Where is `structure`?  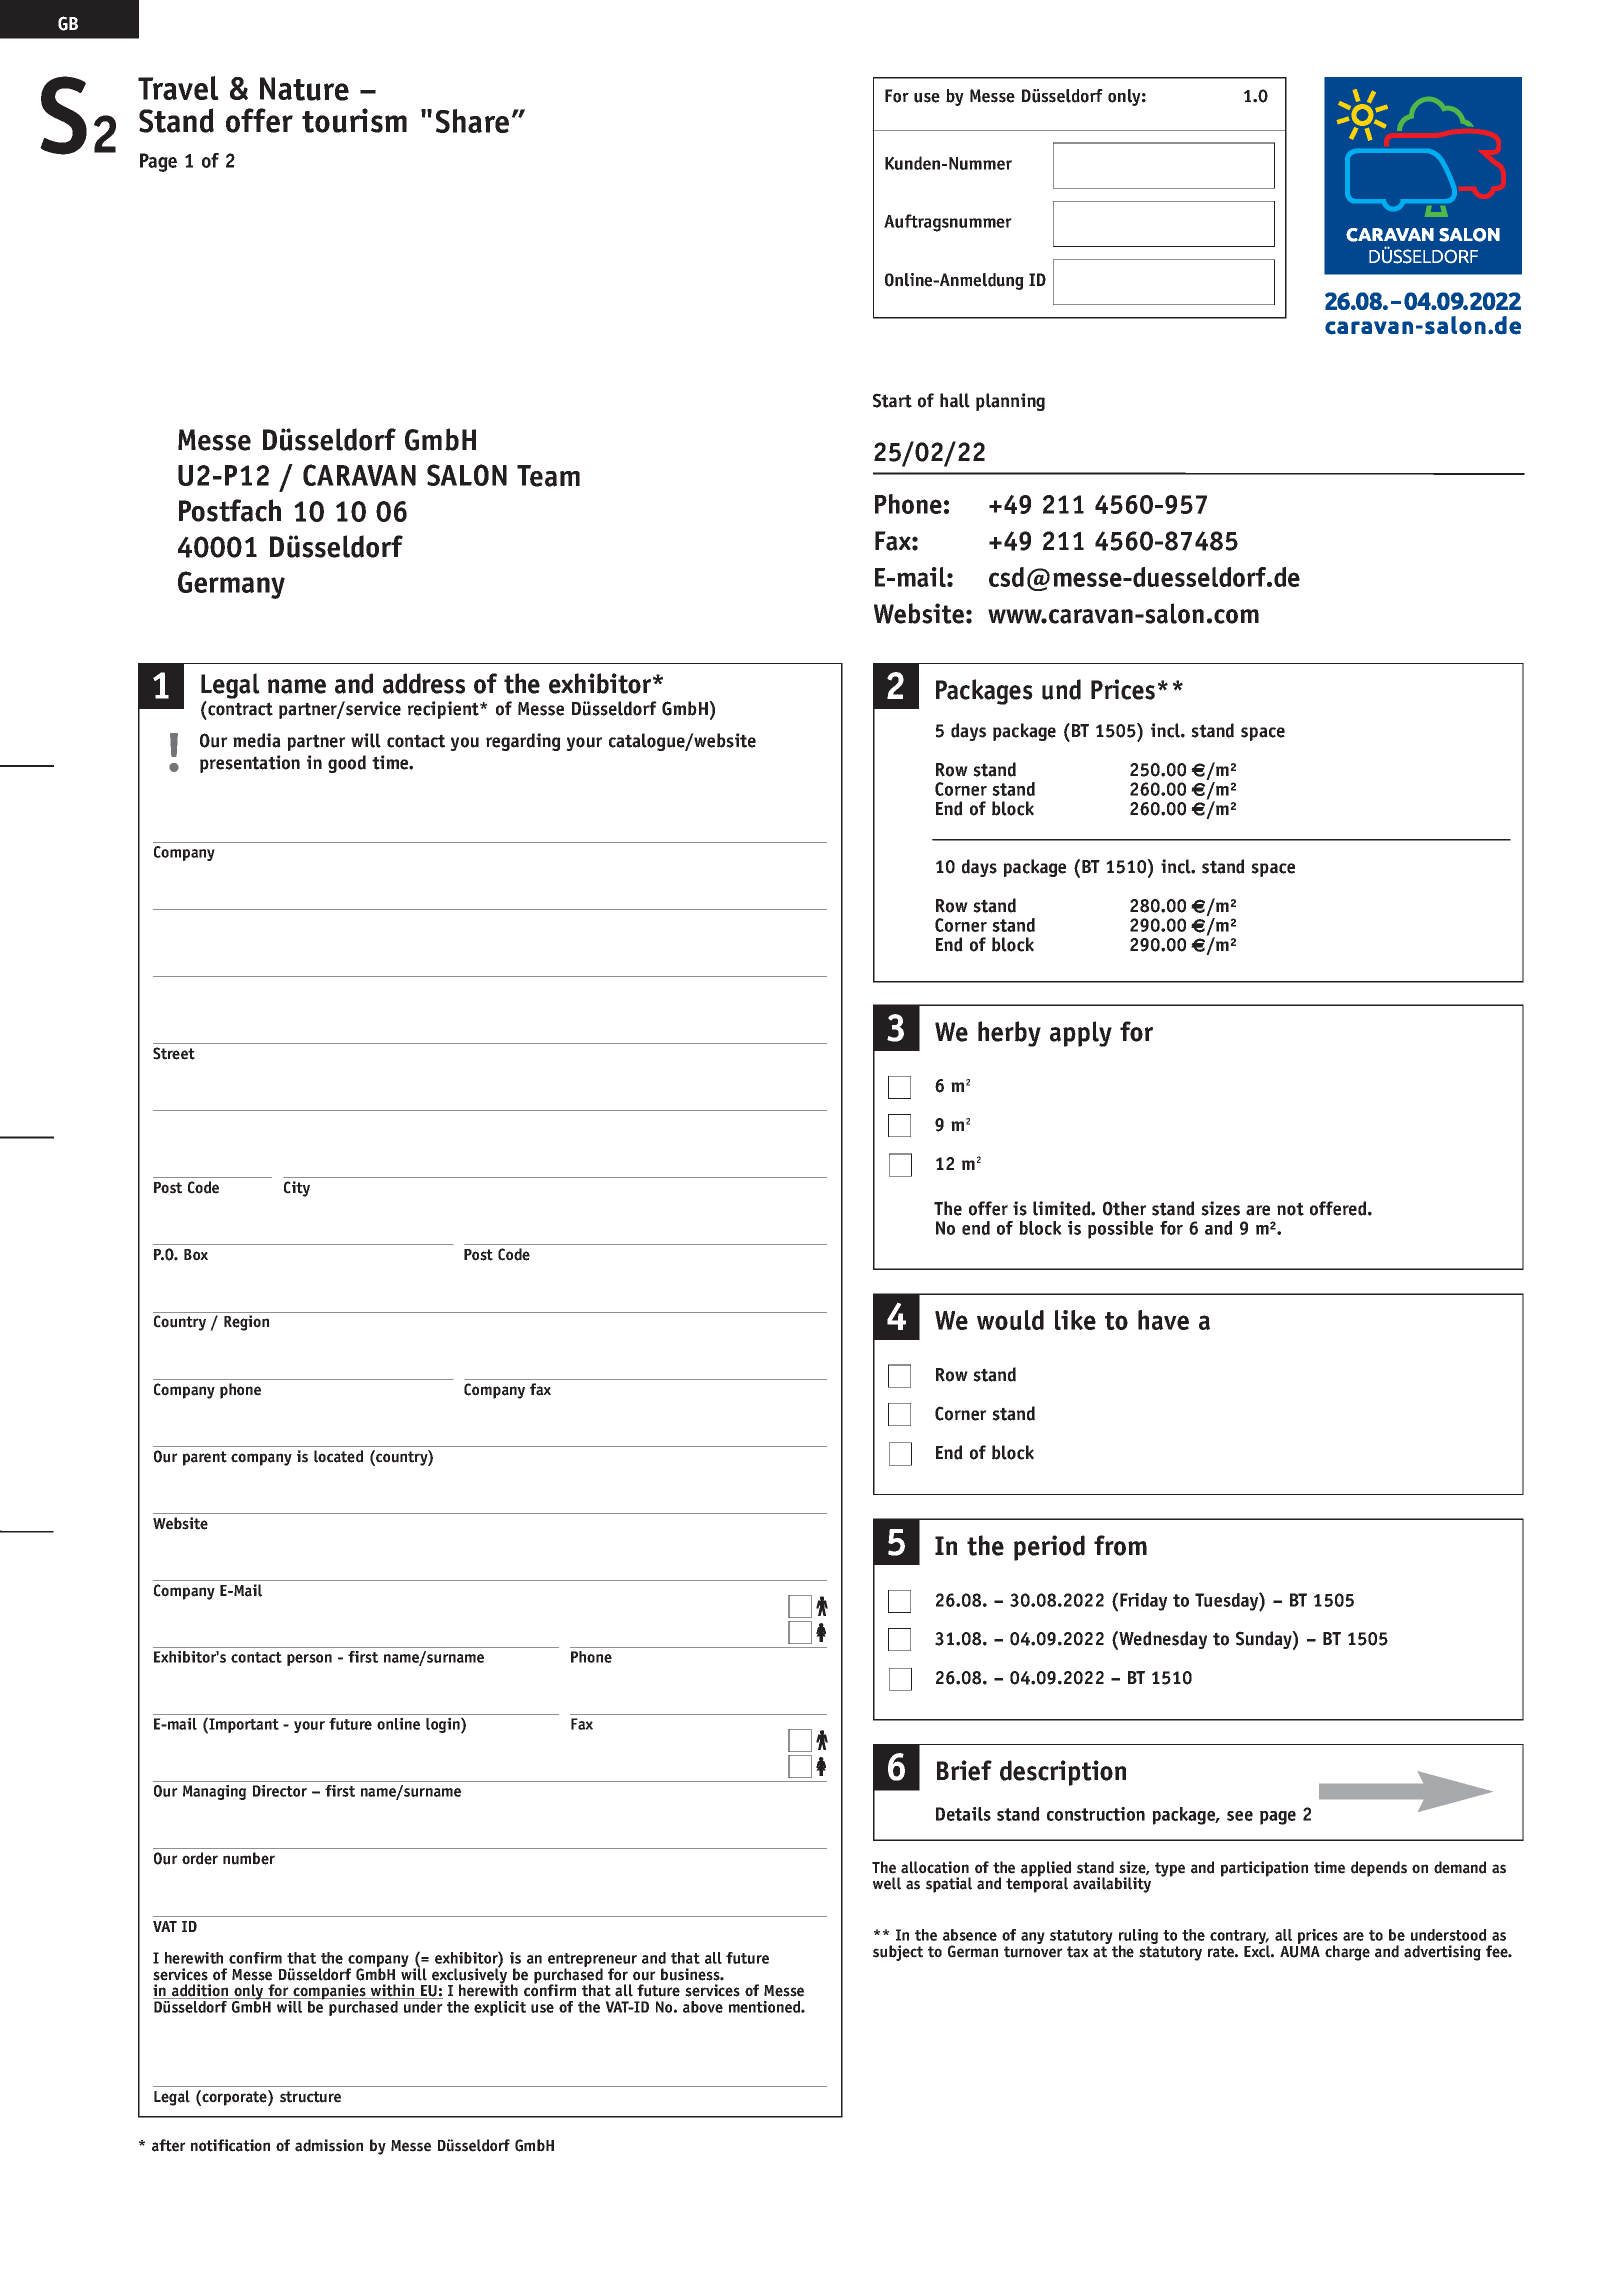 structure is located at coordinates (310, 2097).
